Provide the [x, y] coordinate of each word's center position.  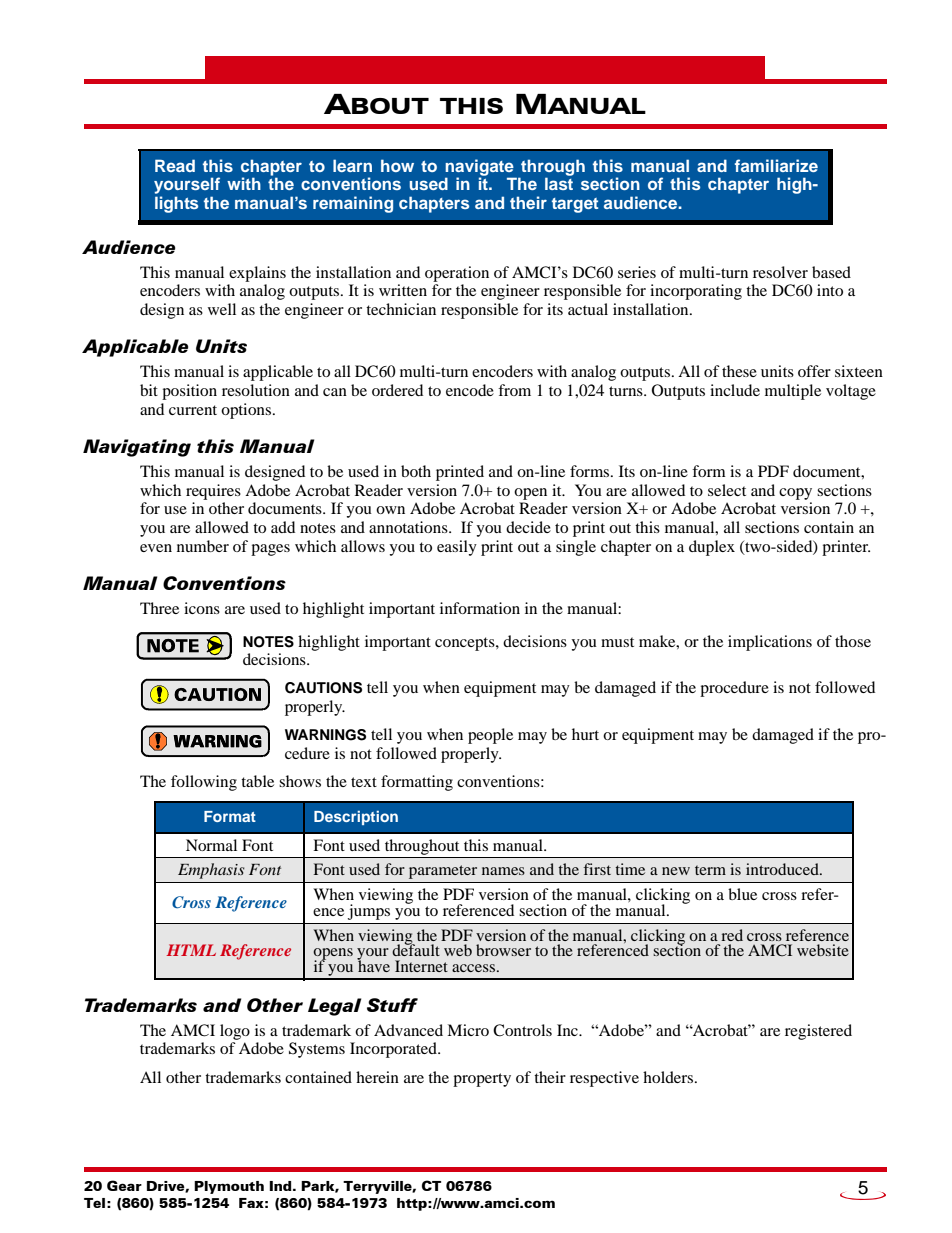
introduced [783, 869]
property [482, 1080]
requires [213, 492]
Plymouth [229, 1187]
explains [257, 274]
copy [795, 494]
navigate [480, 168]
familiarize [776, 165]
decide [528, 527]
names [503, 871]
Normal [211, 845]
